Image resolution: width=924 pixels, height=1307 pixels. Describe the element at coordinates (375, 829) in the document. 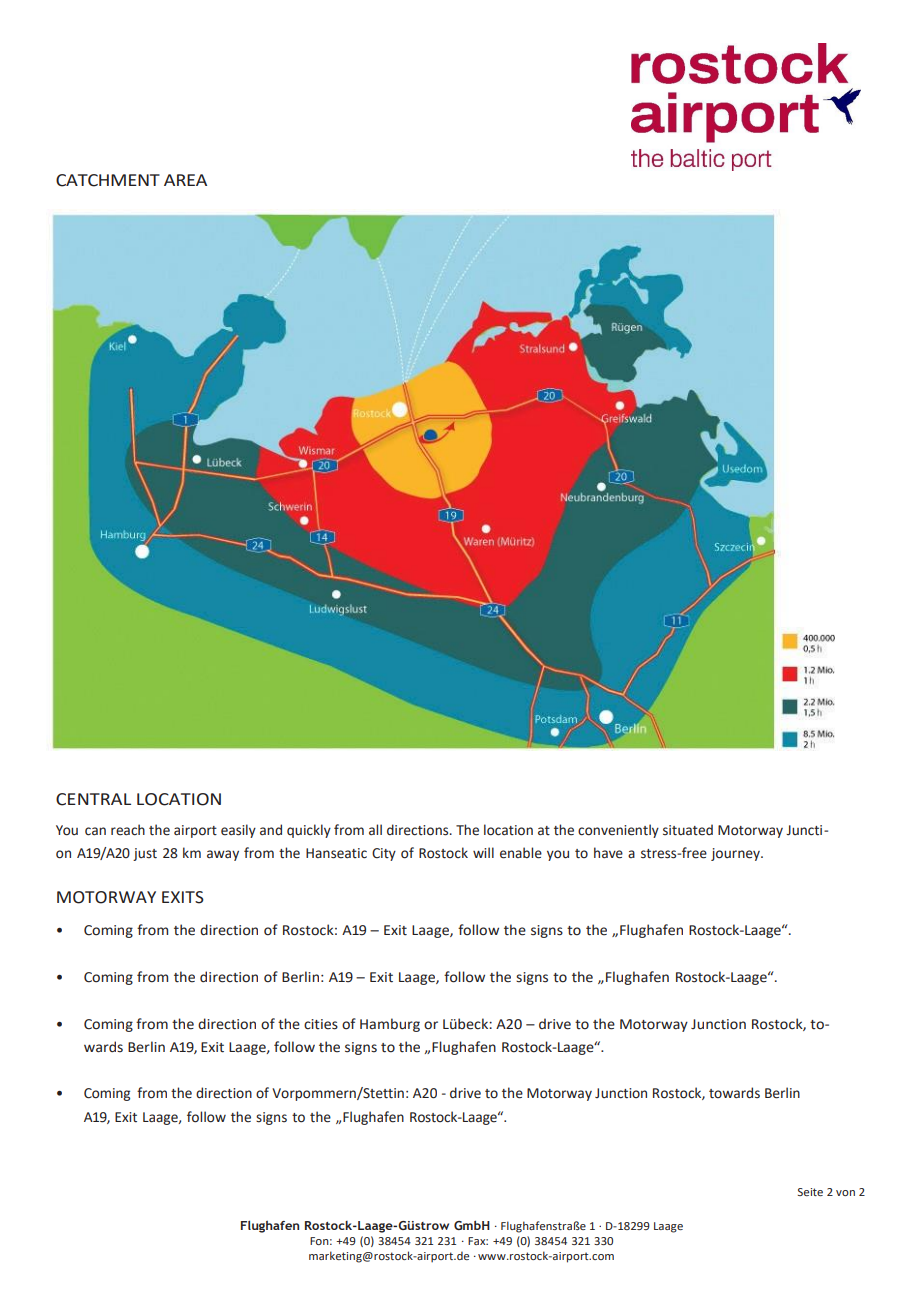

I see `all` at that location.
